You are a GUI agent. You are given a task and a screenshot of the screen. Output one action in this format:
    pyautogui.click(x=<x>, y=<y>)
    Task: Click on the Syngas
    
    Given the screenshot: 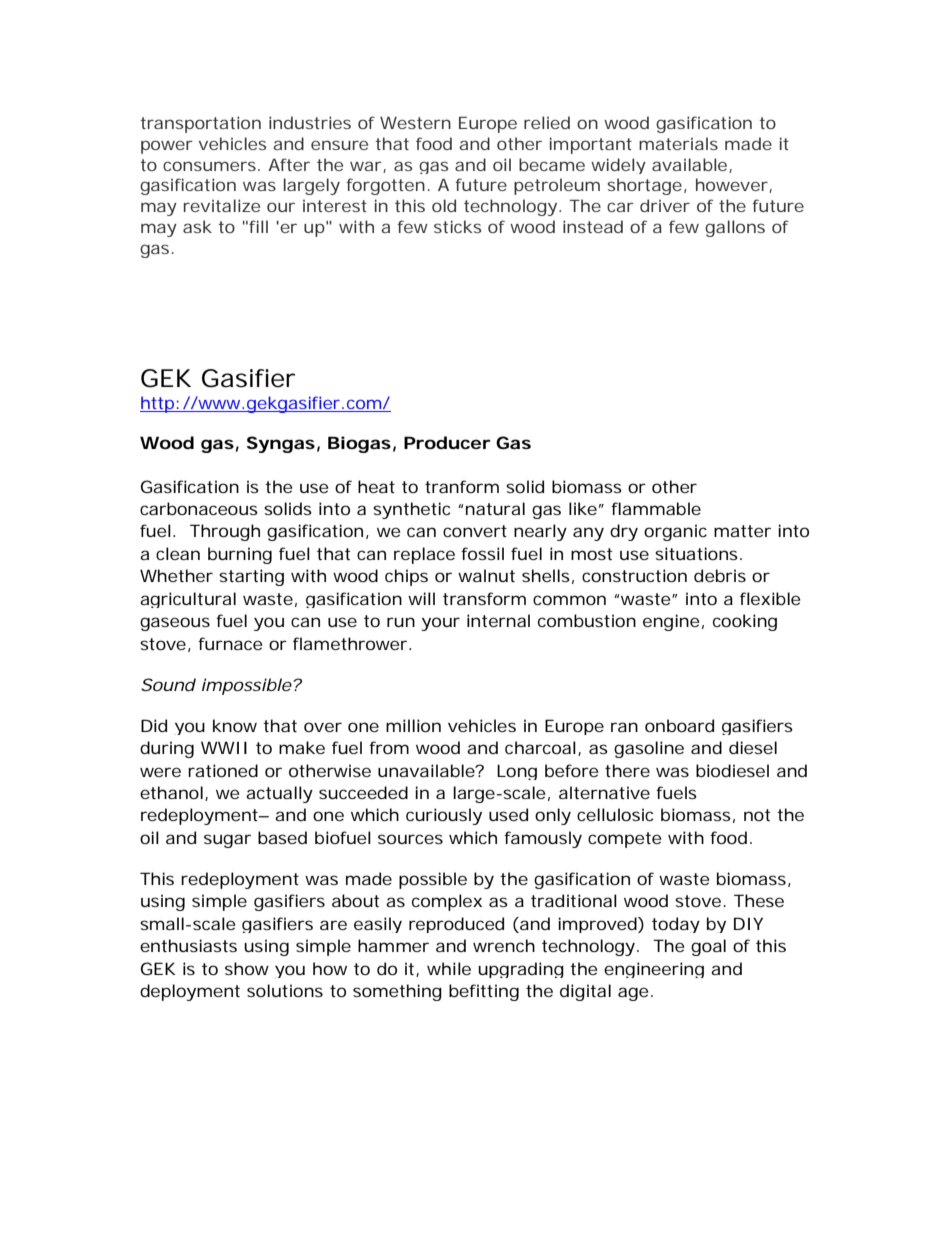 What is the action you would take?
    pyautogui.click(x=281, y=444)
